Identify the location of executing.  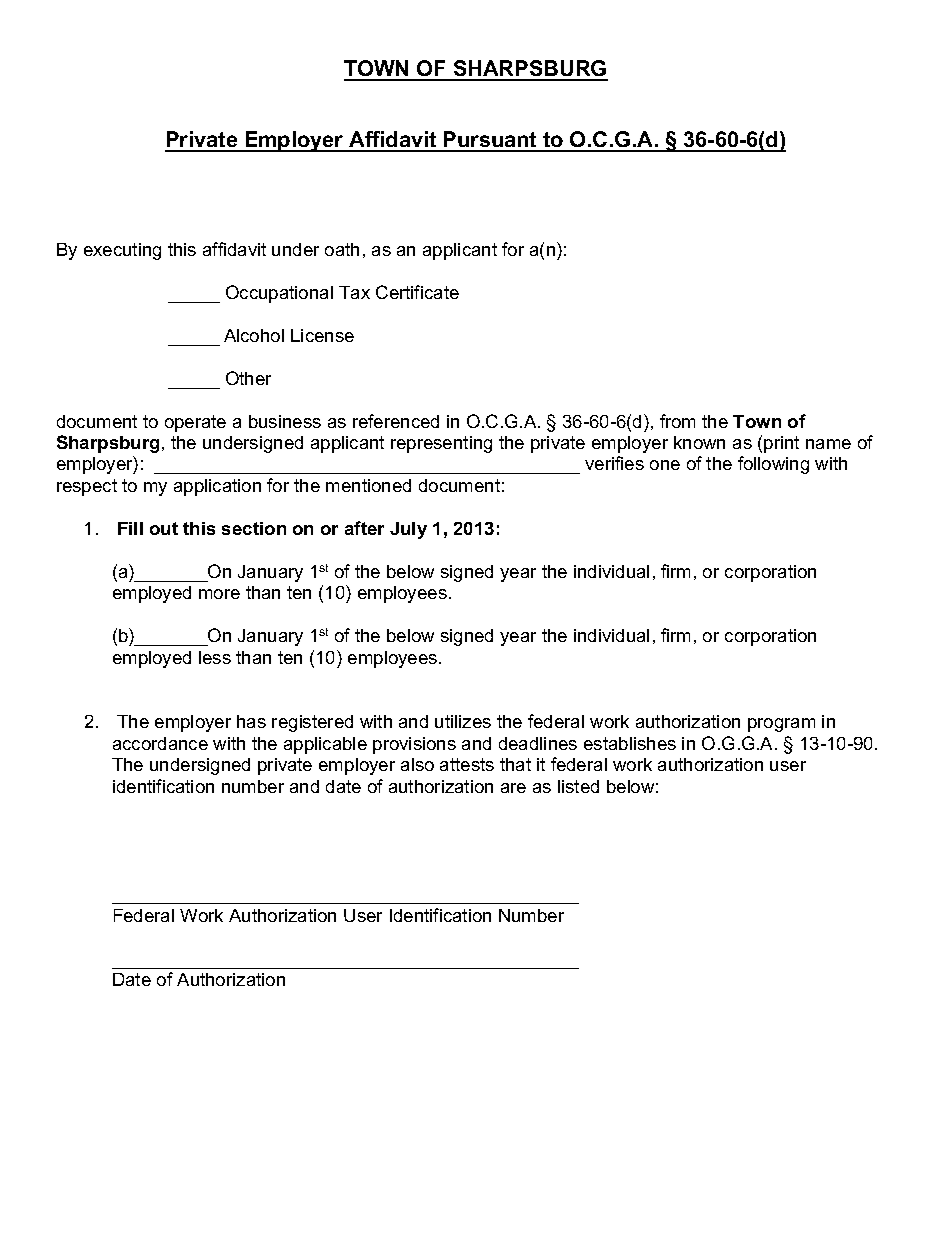
(122, 251).
